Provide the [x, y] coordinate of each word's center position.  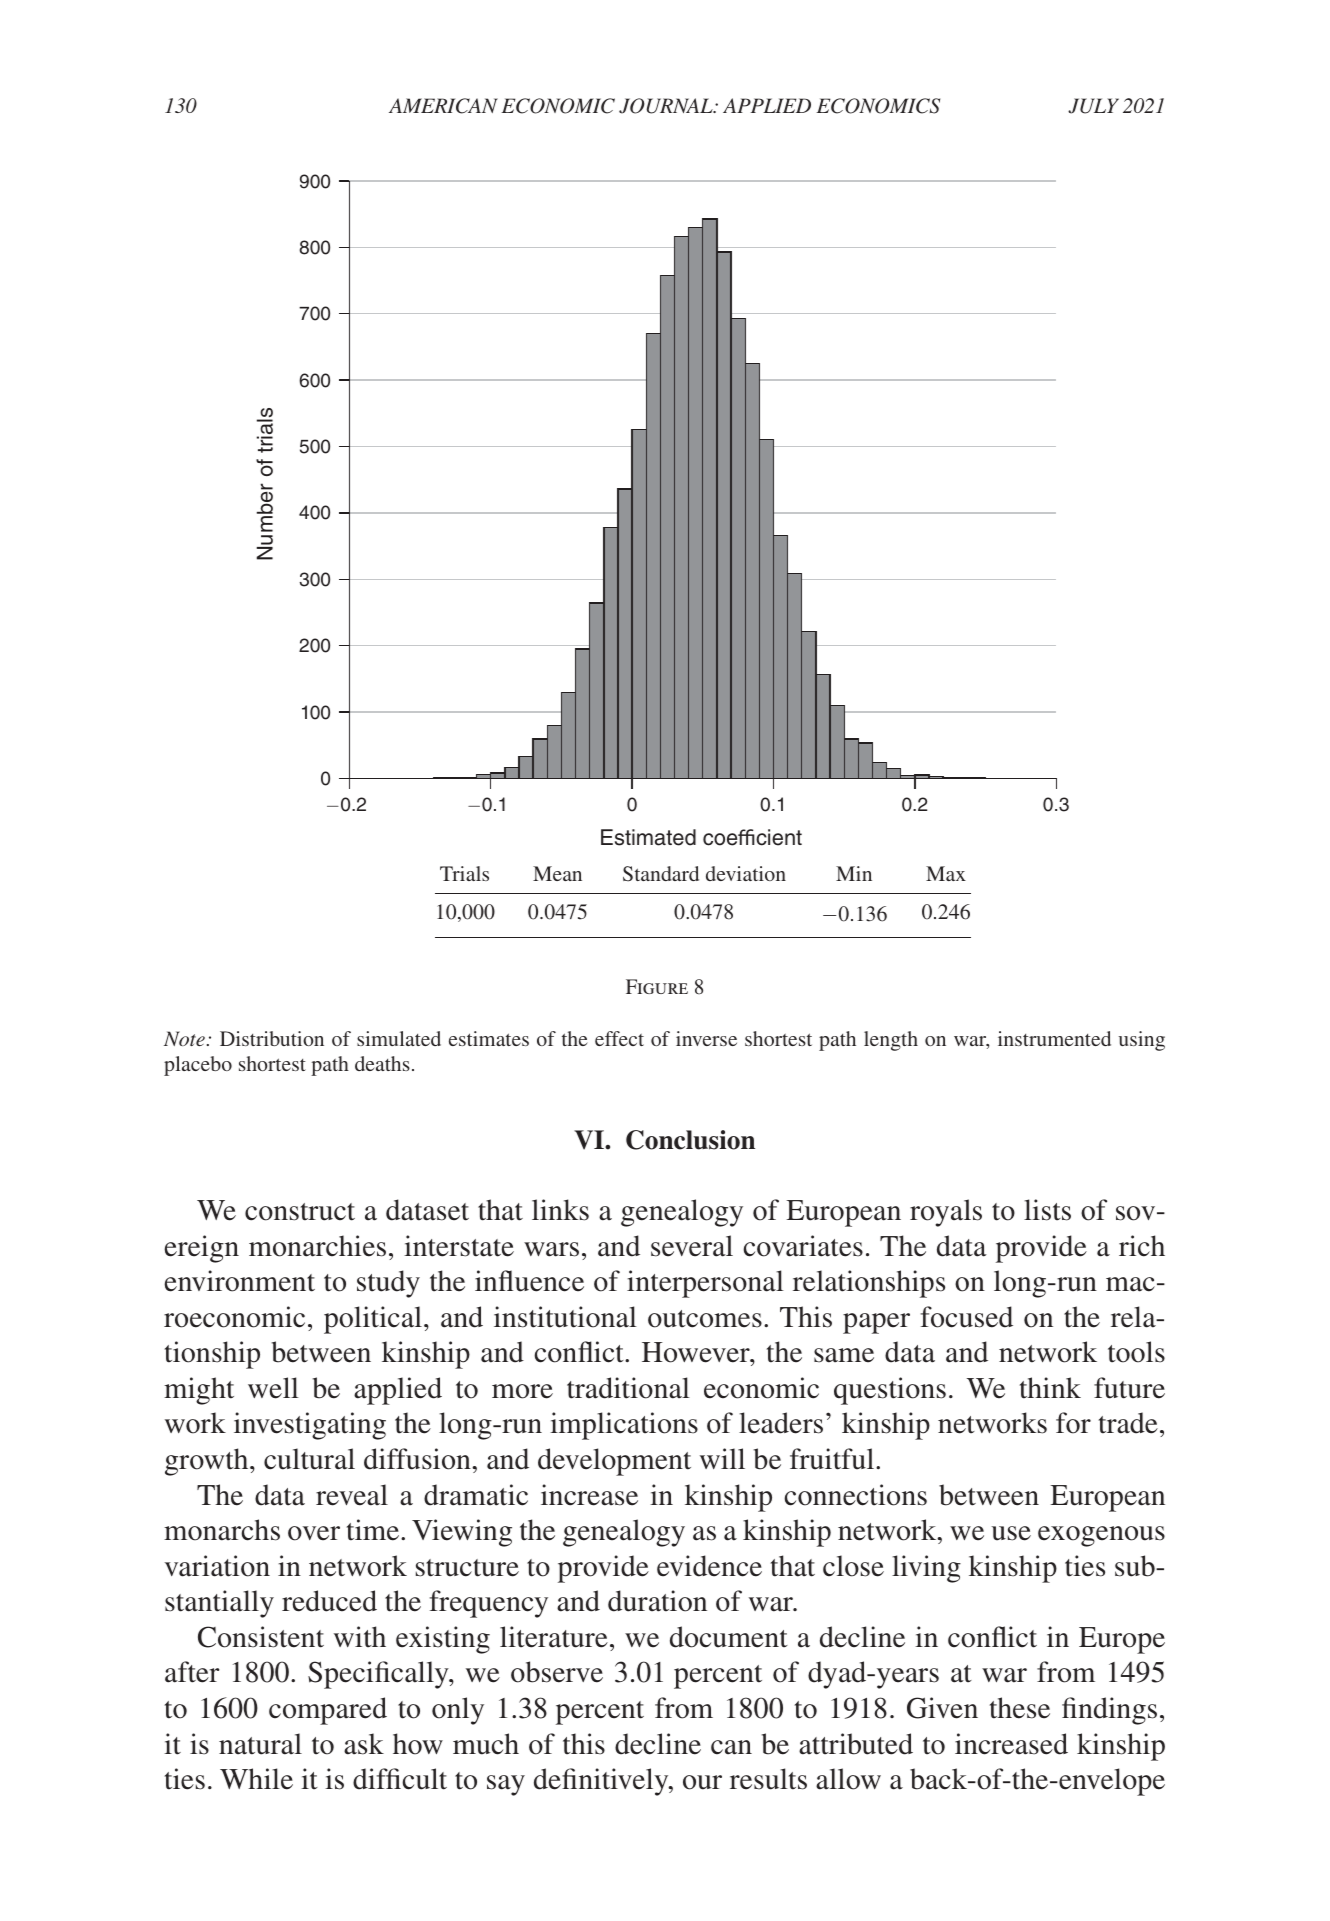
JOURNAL [667, 106]
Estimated [648, 837]
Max [946, 873]
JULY [1093, 106]
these [1020, 1708]
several [692, 1246]
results [768, 1779]
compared [328, 1711]
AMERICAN [443, 106]
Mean [557, 873]
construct [300, 1212]
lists [1047, 1210]
